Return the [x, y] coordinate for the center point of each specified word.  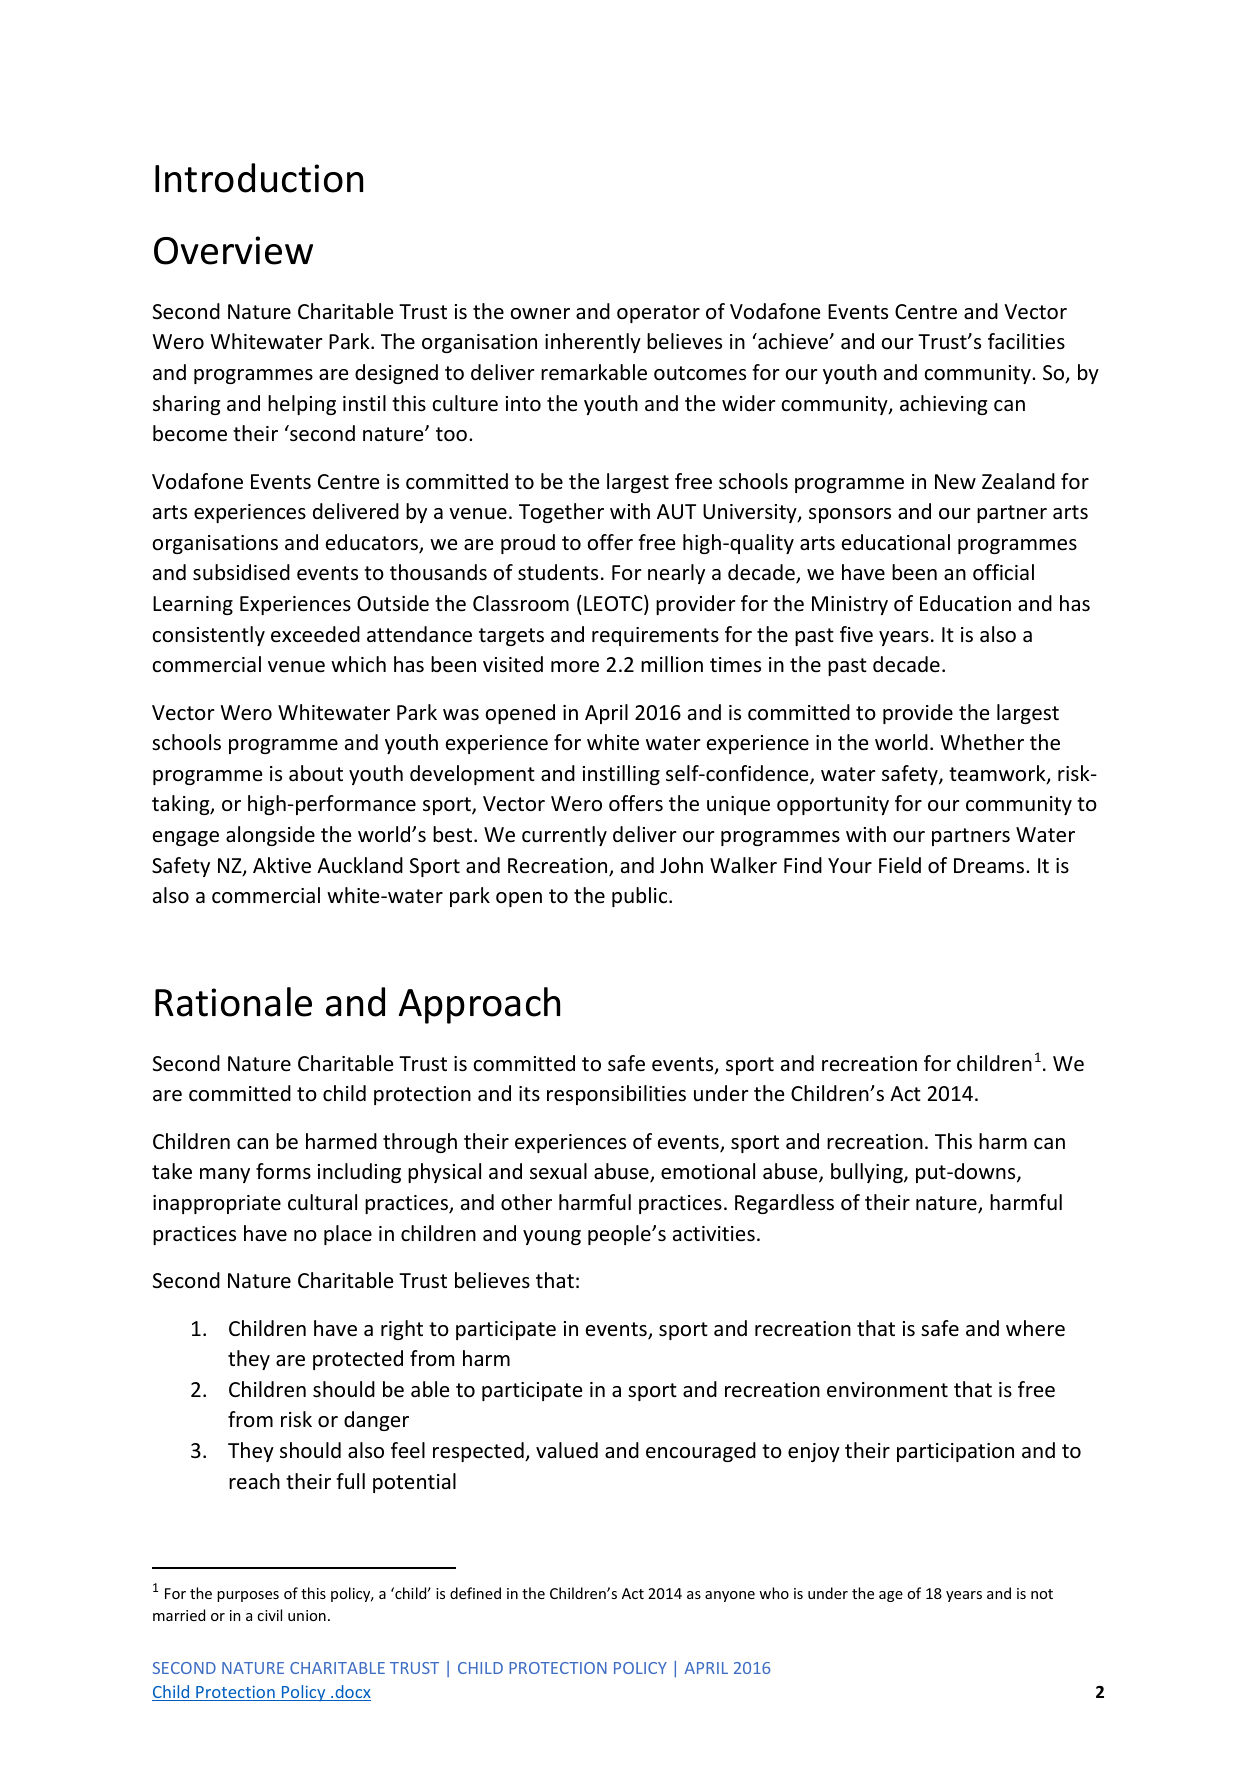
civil [269, 1615]
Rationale [233, 1002]
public [641, 897]
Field [900, 865]
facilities [1026, 341]
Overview [233, 250]
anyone [730, 1596]
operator [658, 314]
